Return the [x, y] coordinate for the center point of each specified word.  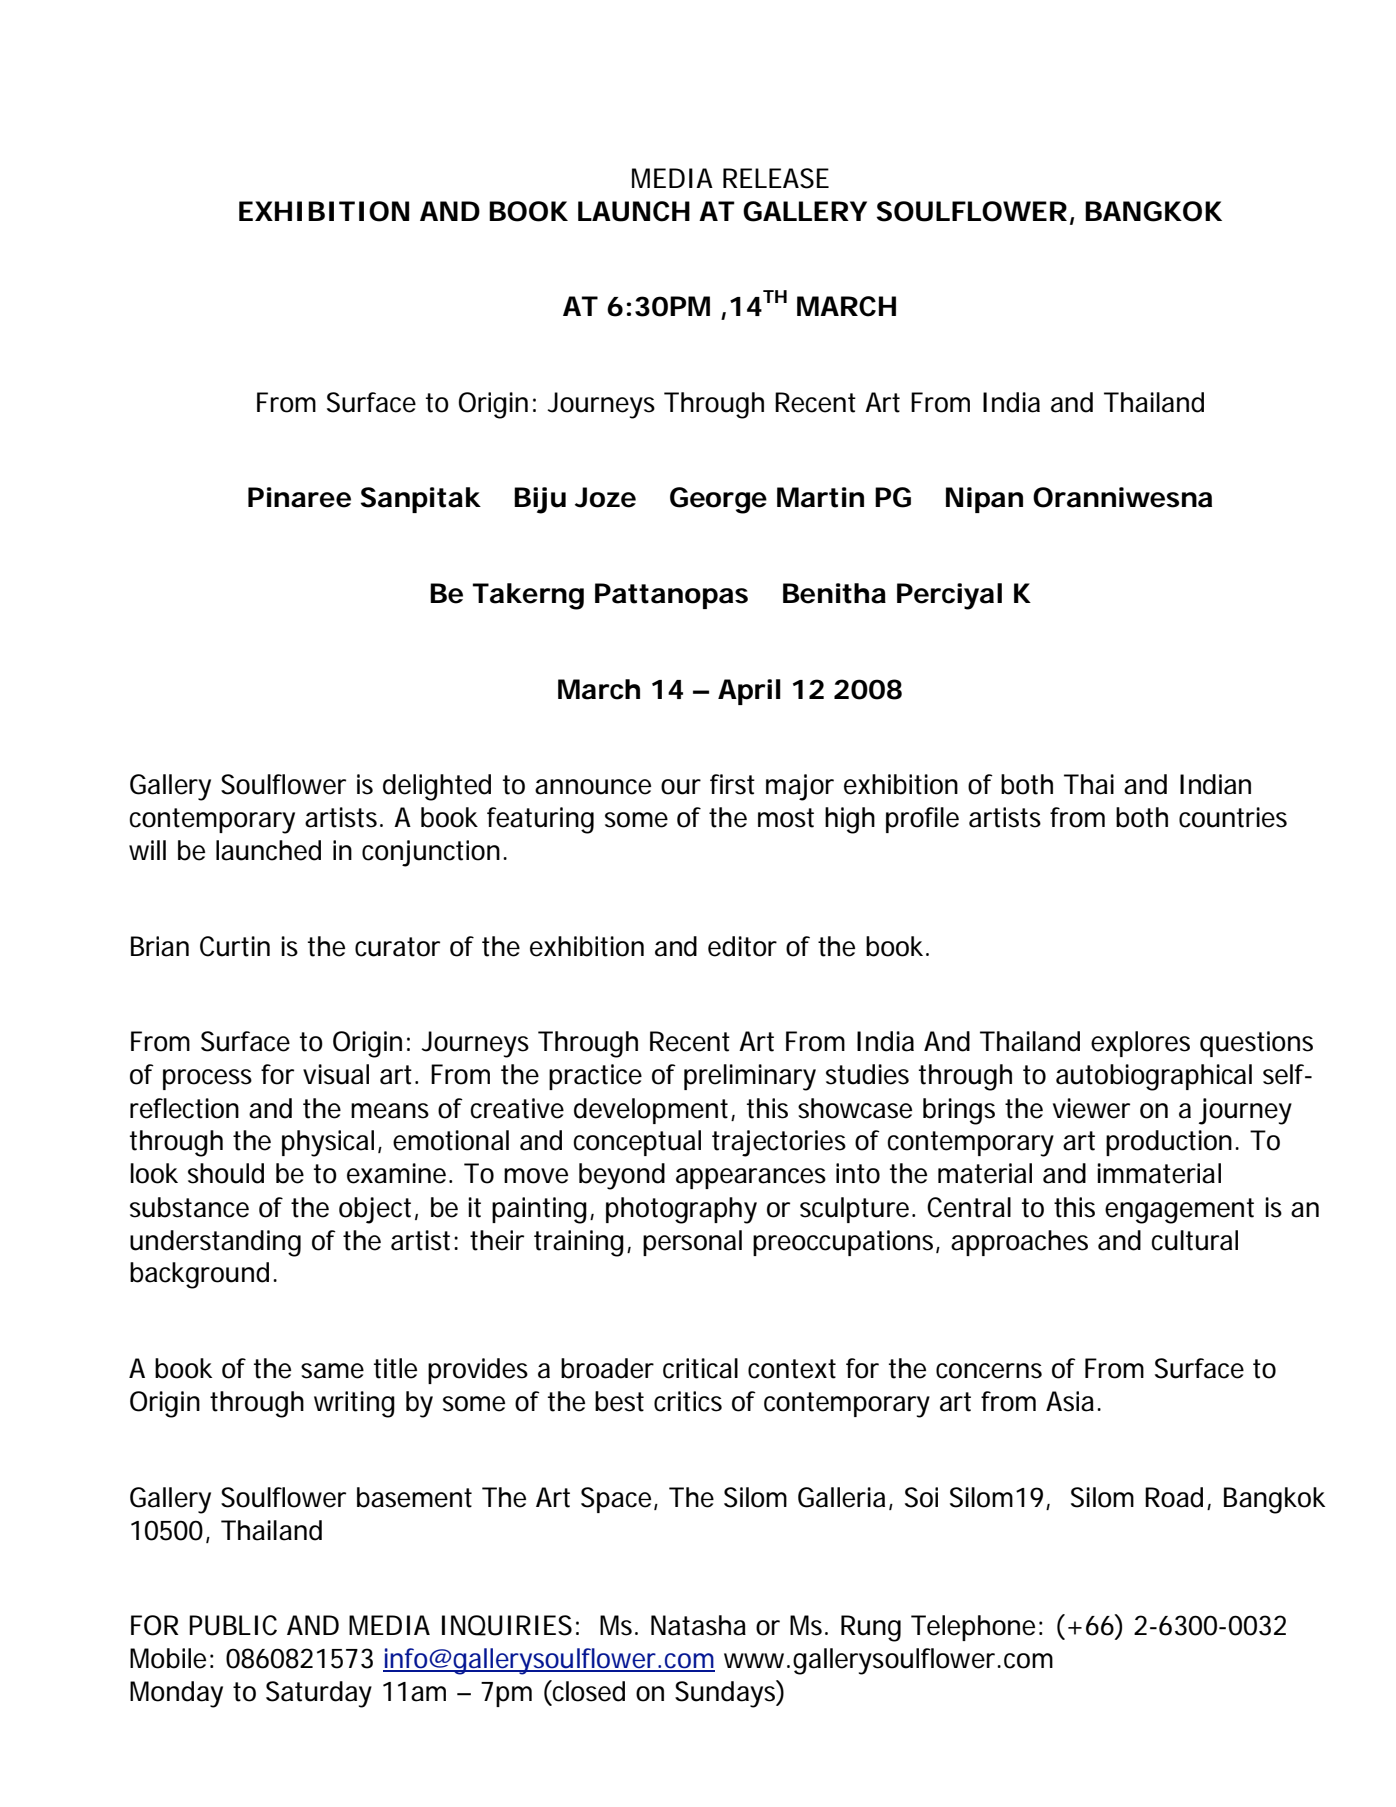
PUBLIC [233, 1625]
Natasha [698, 1625]
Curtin [235, 946]
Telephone [973, 1628]
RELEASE [776, 178]
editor [742, 946]
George [718, 500]
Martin [820, 497]
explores [1140, 1044]
